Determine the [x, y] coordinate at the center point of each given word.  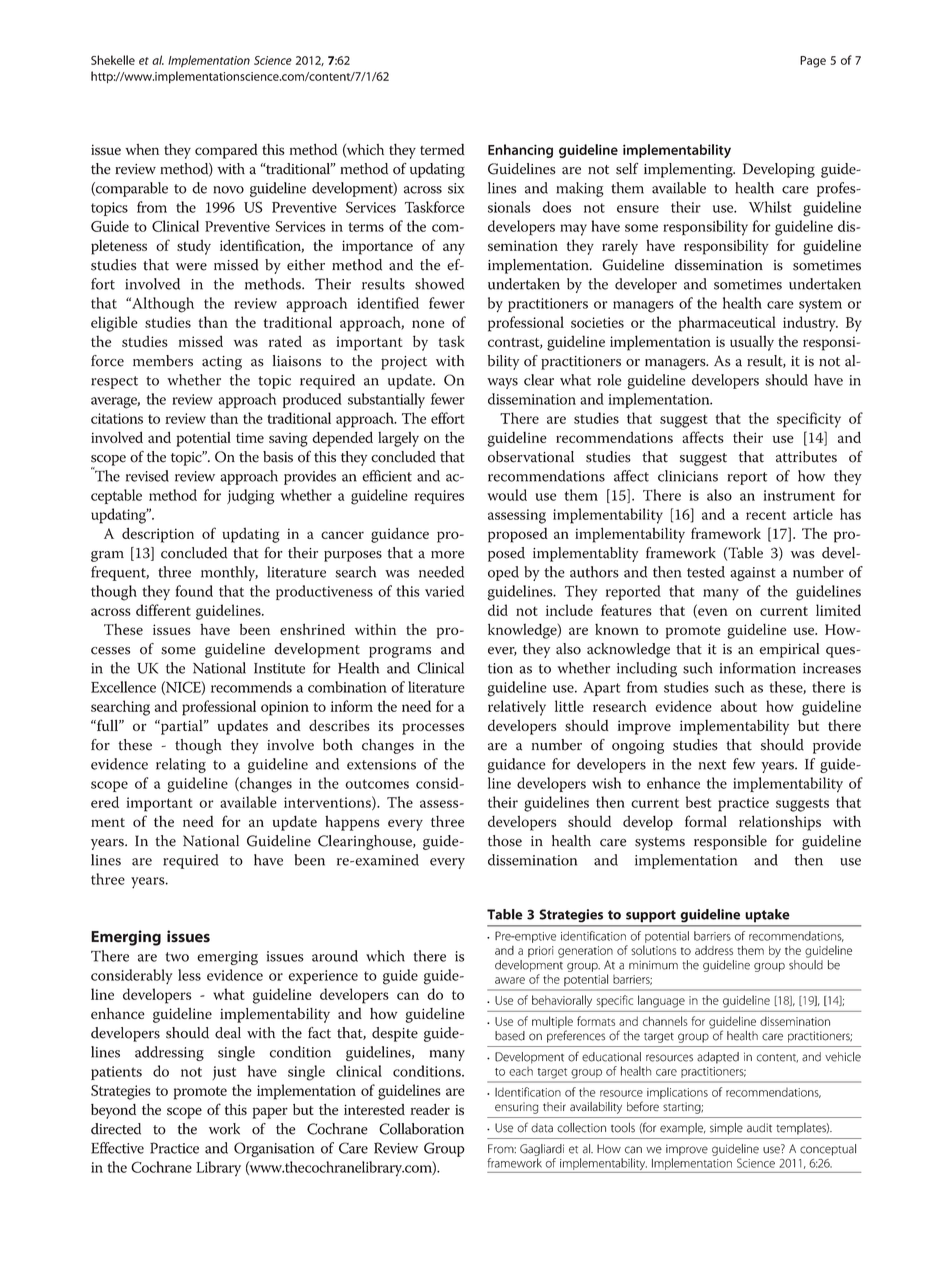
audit [759, 1128]
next [712, 765]
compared [226, 151]
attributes [806, 457]
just [224, 1073]
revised [147, 476]
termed [442, 149]
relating [181, 765]
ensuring [516, 1108]
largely [398, 439]
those [505, 841]
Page [813, 62]
